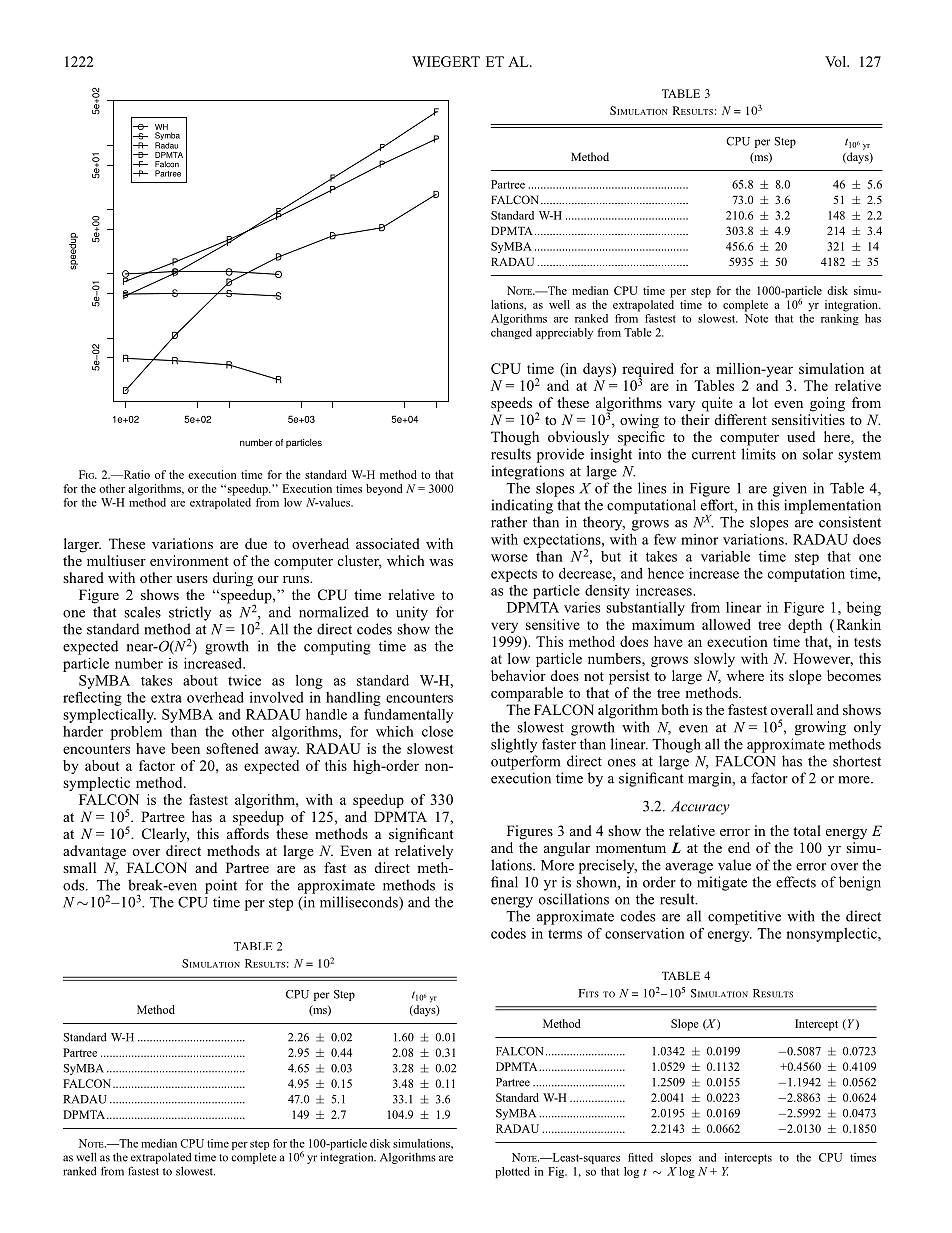  Describe the element at coordinates (446, 61) in the screenshot. I see `WIEGERT` at that location.
